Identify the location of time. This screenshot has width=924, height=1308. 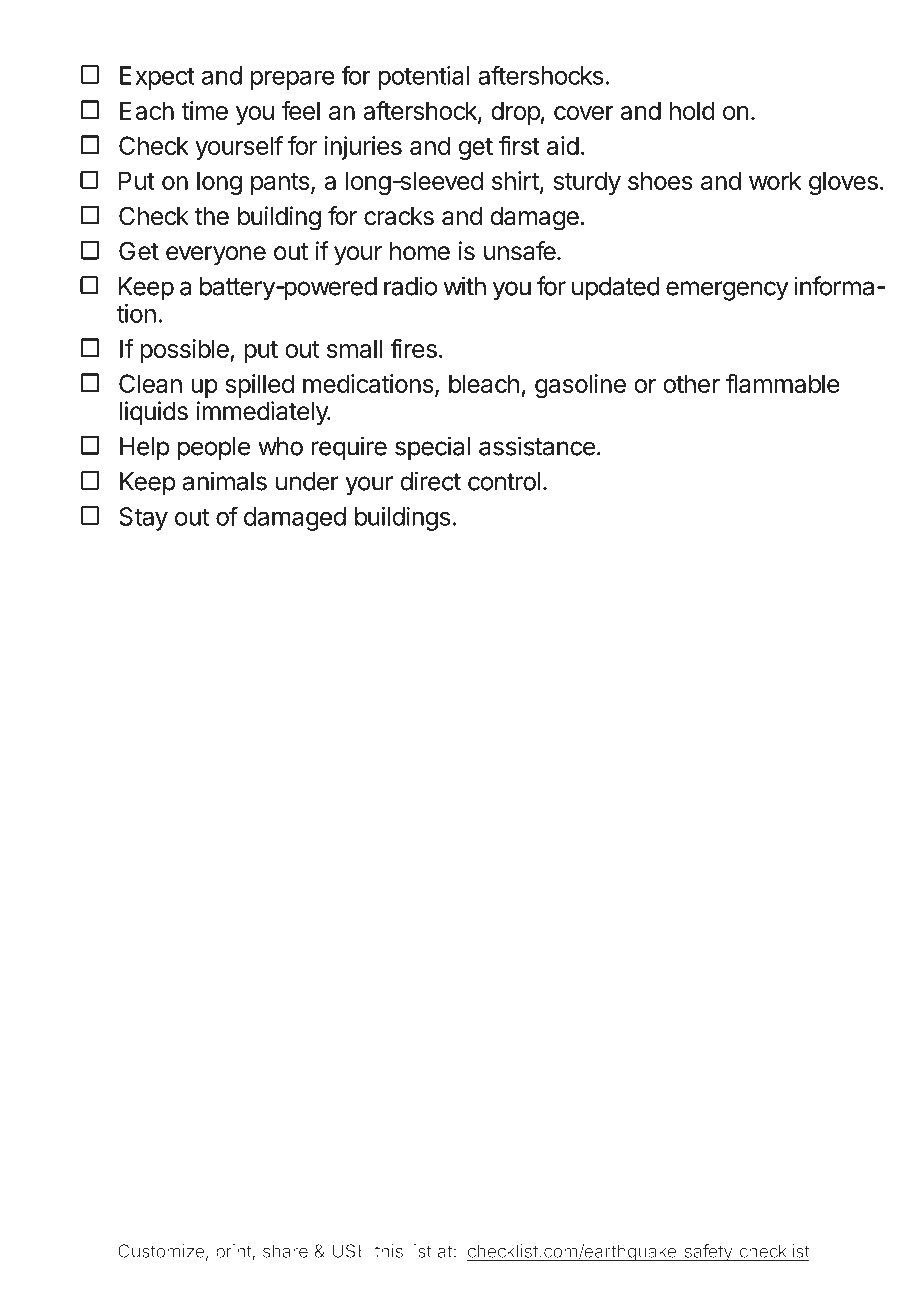
(204, 110).
